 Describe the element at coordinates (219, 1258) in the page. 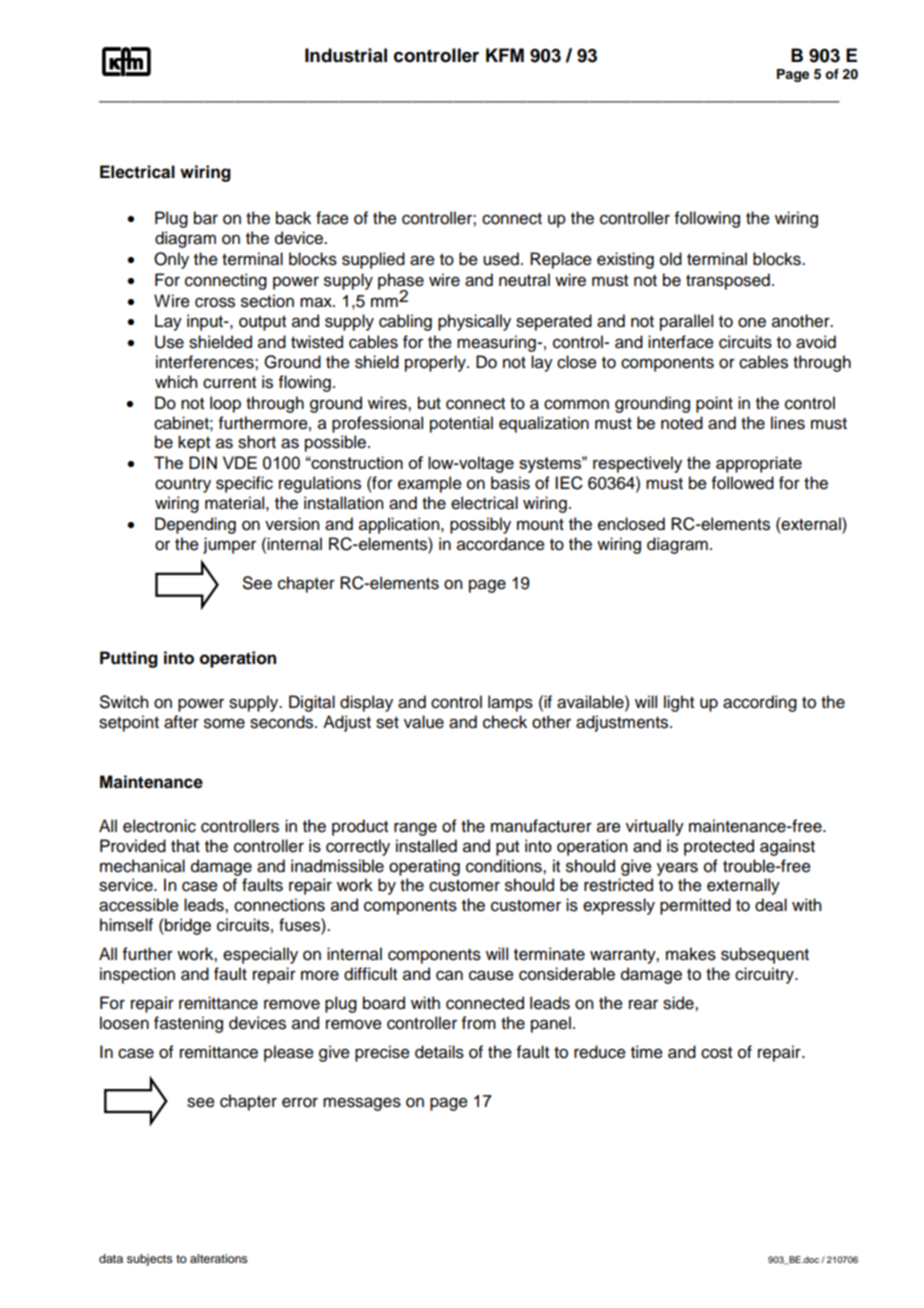

I see `alterations` at that location.
